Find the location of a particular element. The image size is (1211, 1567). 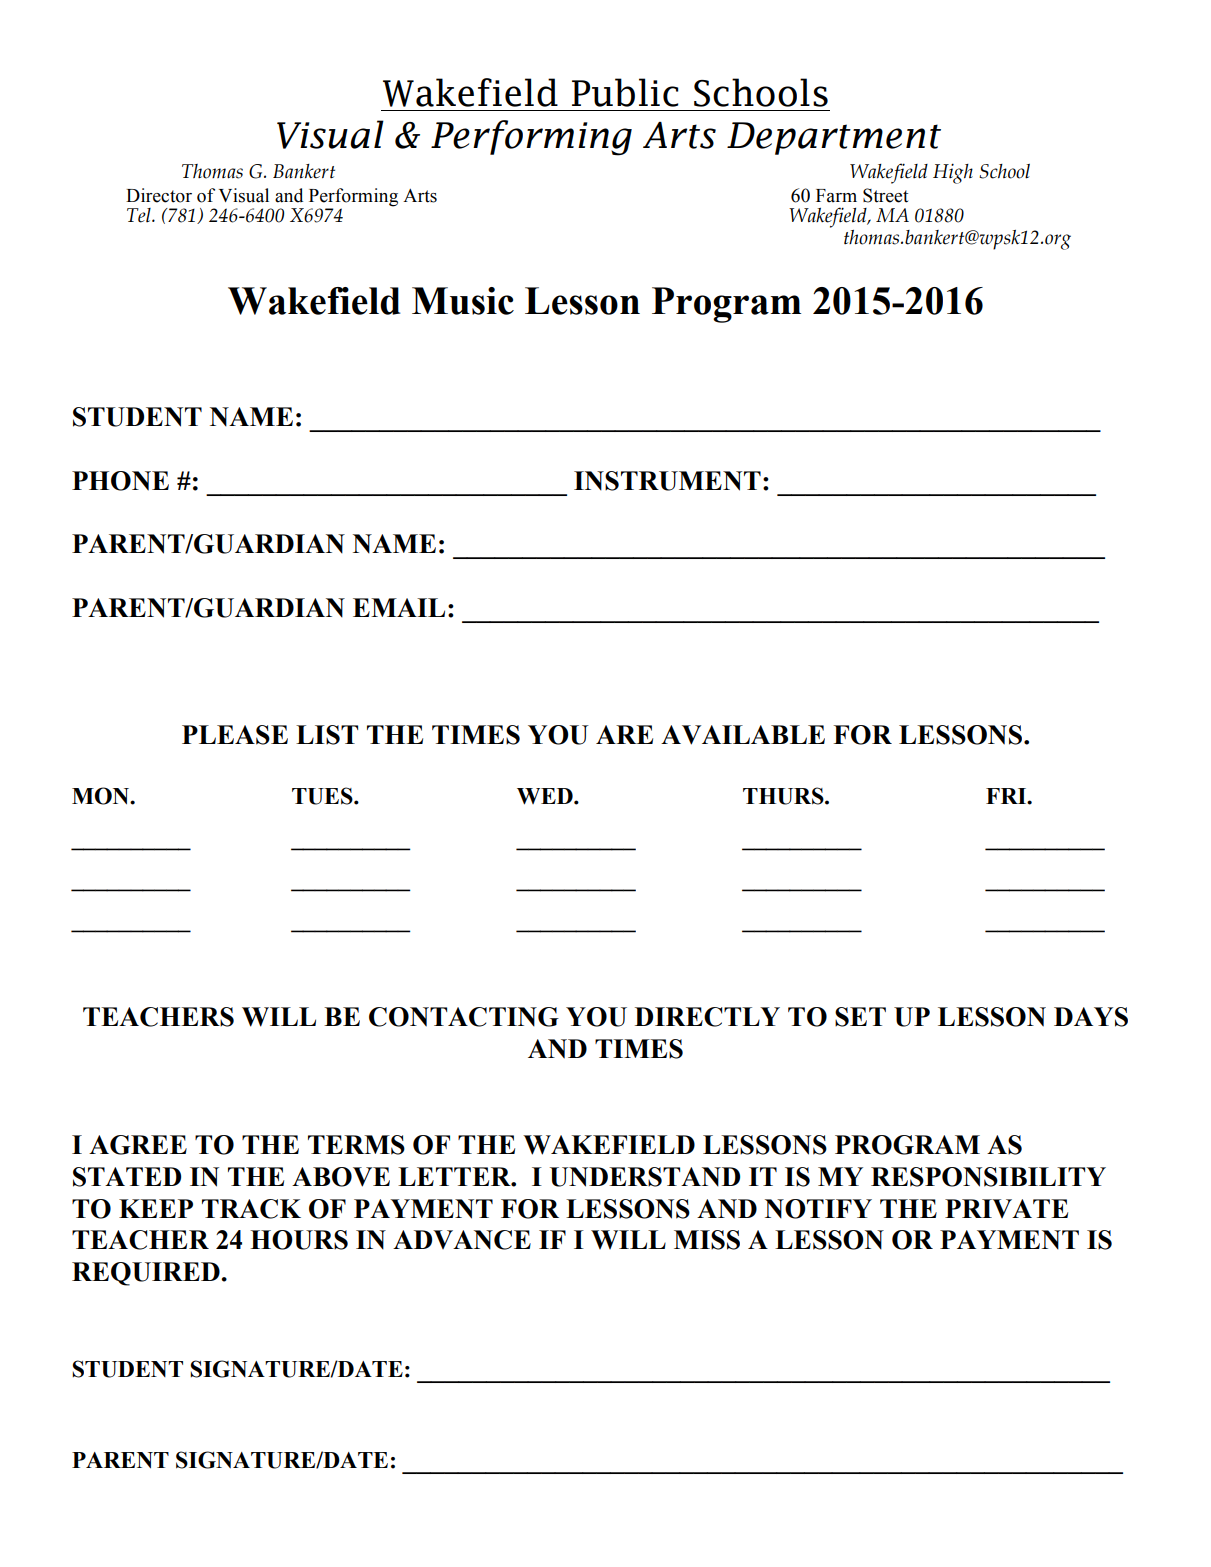

FRI is located at coordinates (1007, 796).
